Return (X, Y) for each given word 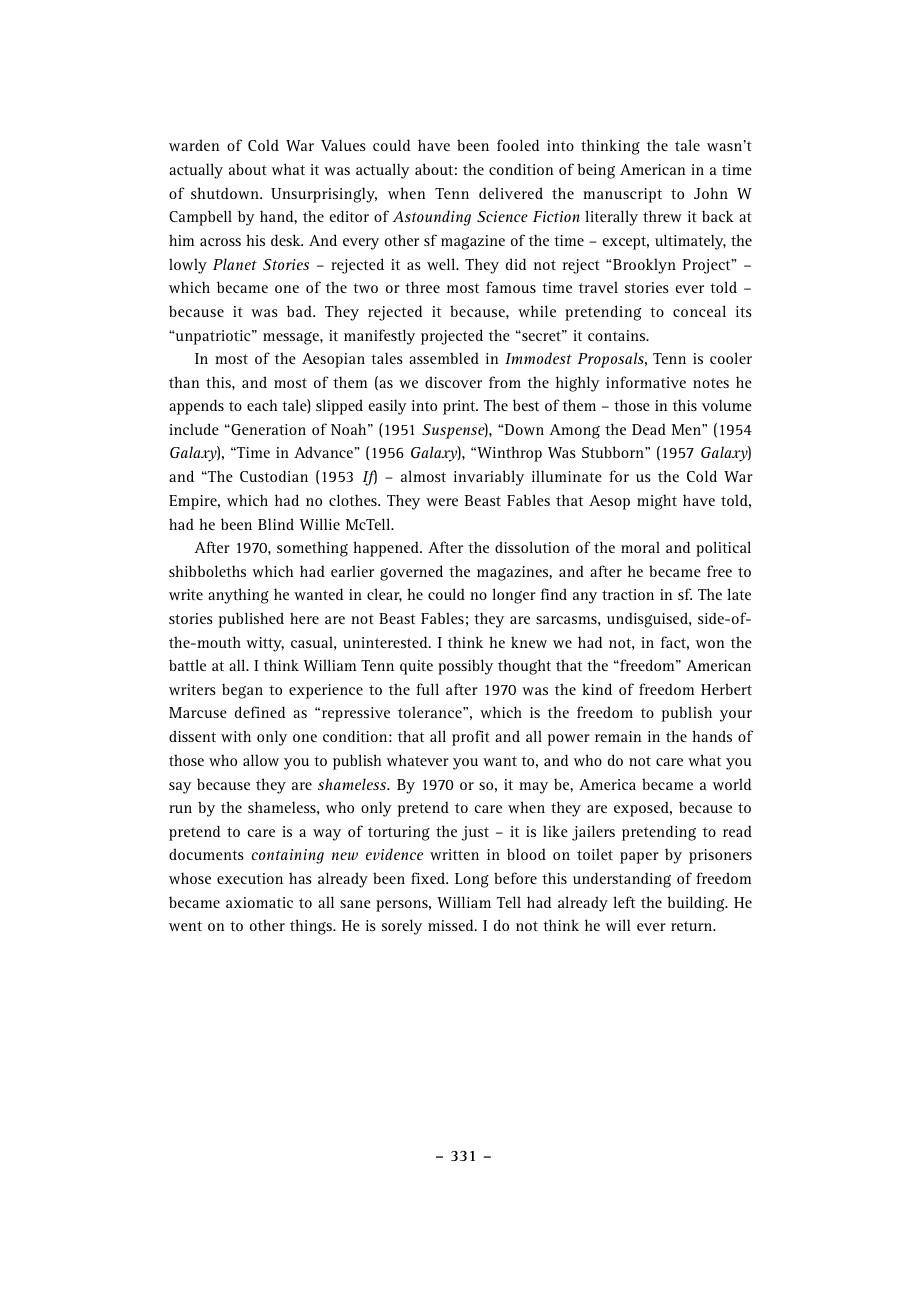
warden (194, 145)
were (442, 502)
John (711, 193)
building (697, 904)
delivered (511, 193)
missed (452, 925)
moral (640, 547)
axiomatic (259, 902)
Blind (276, 524)
